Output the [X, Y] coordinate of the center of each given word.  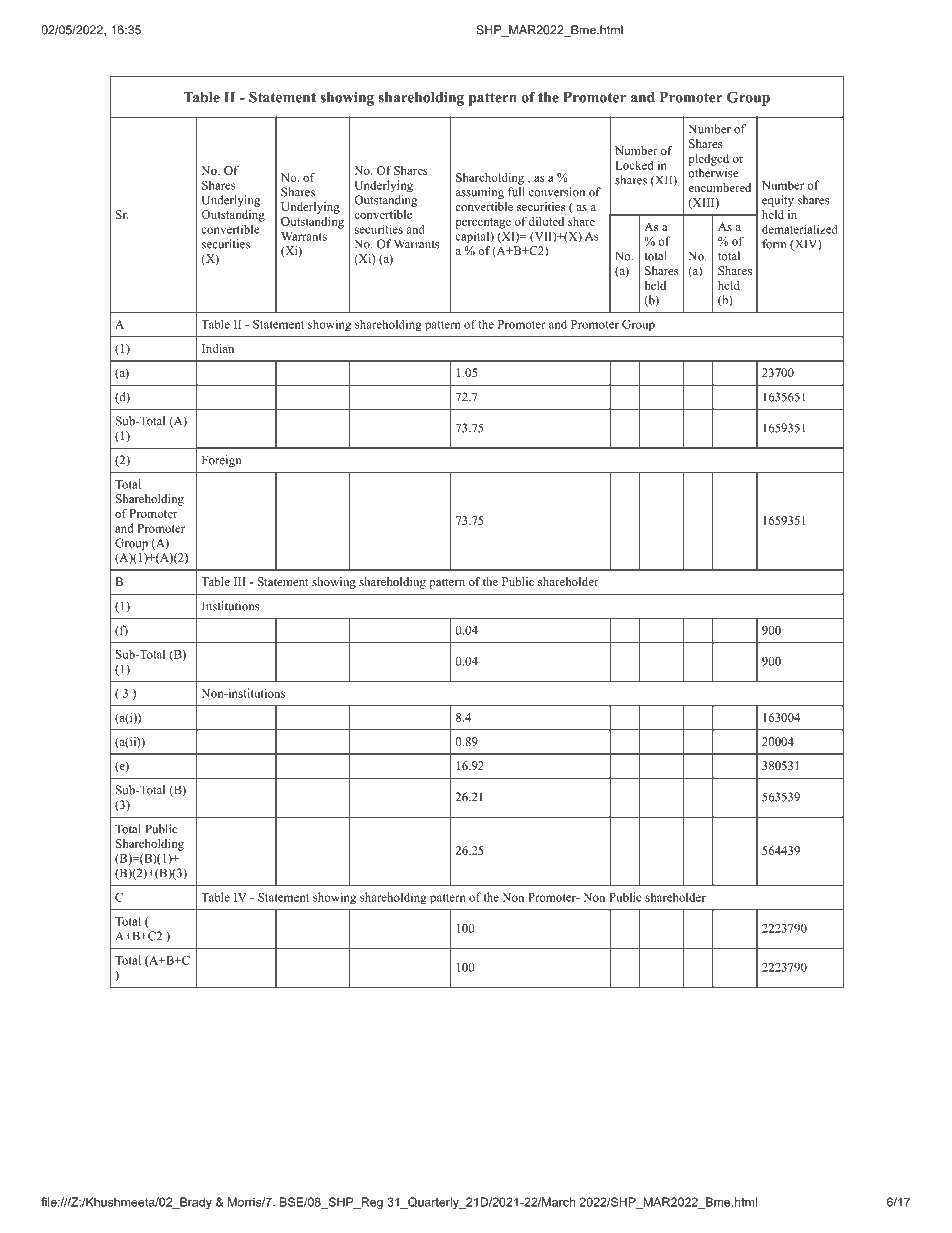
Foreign [221, 461]
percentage [483, 223]
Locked [634, 165]
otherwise [713, 173]
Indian [218, 348]
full [516, 192]
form [774, 244]
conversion [557, 192]
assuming [480, 193]
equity [778, 201]
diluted [546, 221]
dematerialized [800, 229]
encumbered [719, 187]
